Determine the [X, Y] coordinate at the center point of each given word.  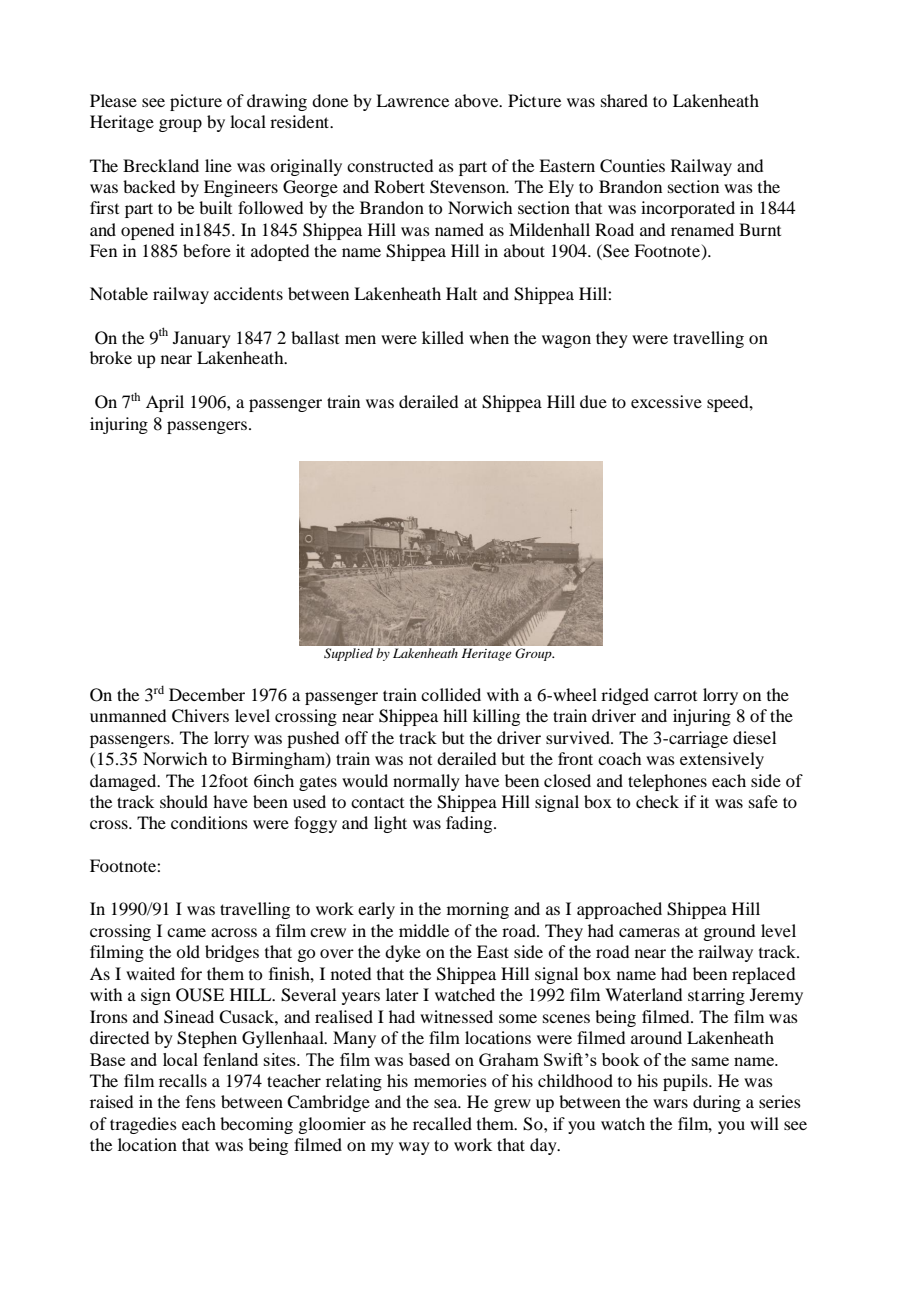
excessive [666, 401]
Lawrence [412, 100]
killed [443, 337]
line [218, 165]
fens [201, 1101]
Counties [632, 166]
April [165, 403]
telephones [667, 782]
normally [426, 782]
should [184, 801]
